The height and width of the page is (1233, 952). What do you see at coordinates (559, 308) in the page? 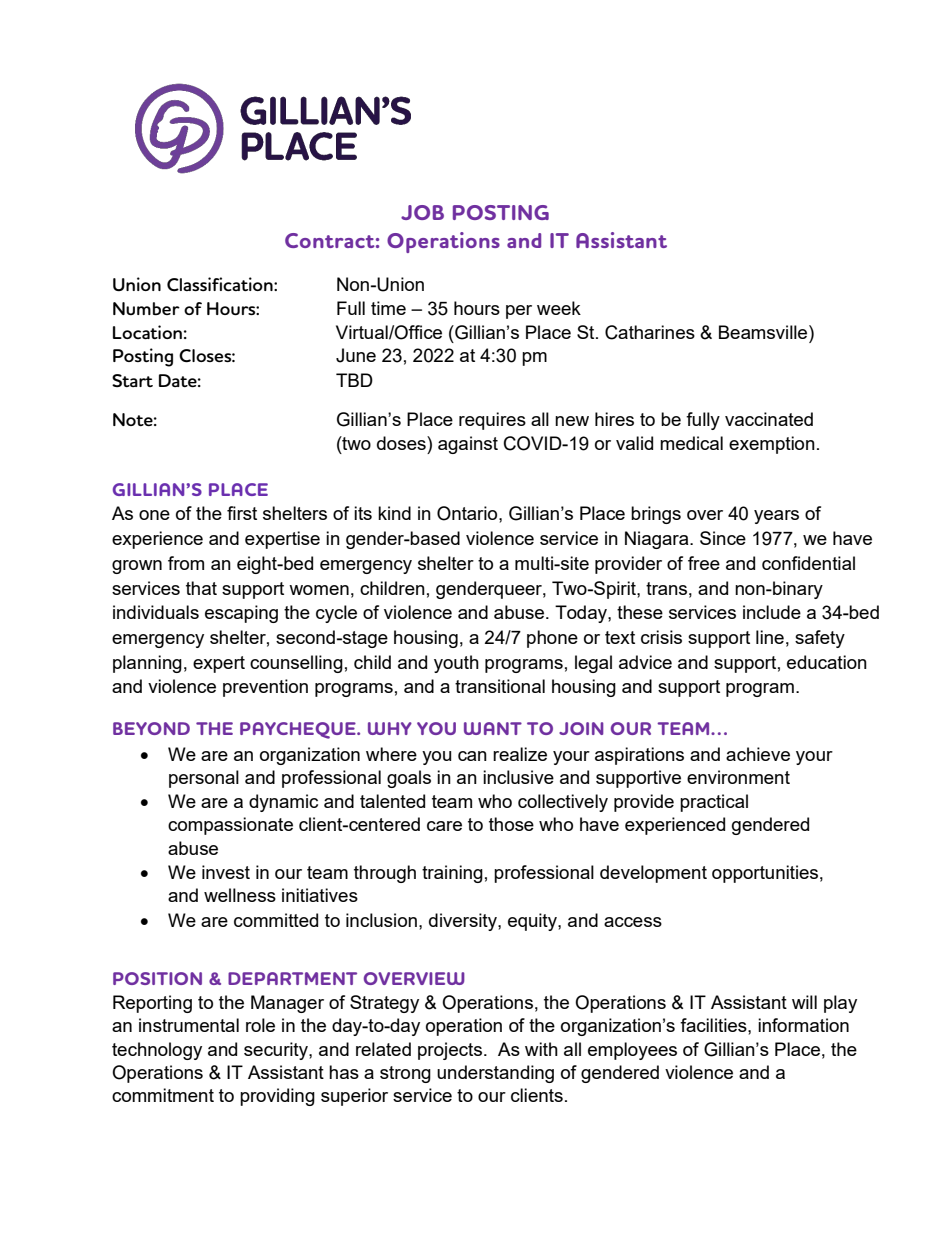
I see `week` at bounding box center [559, 308].
